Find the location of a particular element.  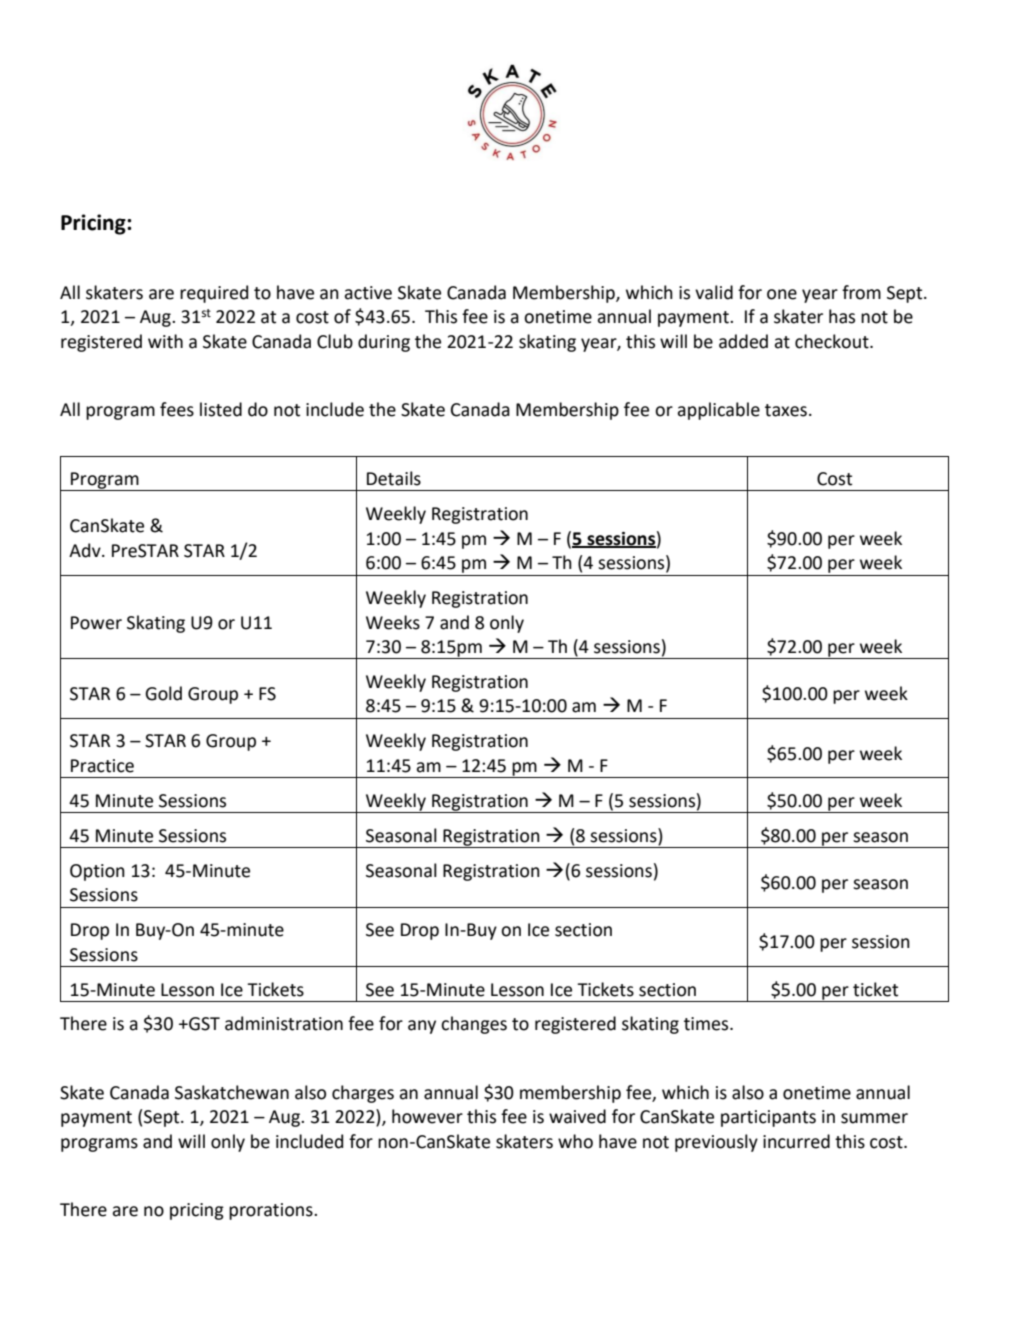

Practice is located at coordinates (102, 766).
